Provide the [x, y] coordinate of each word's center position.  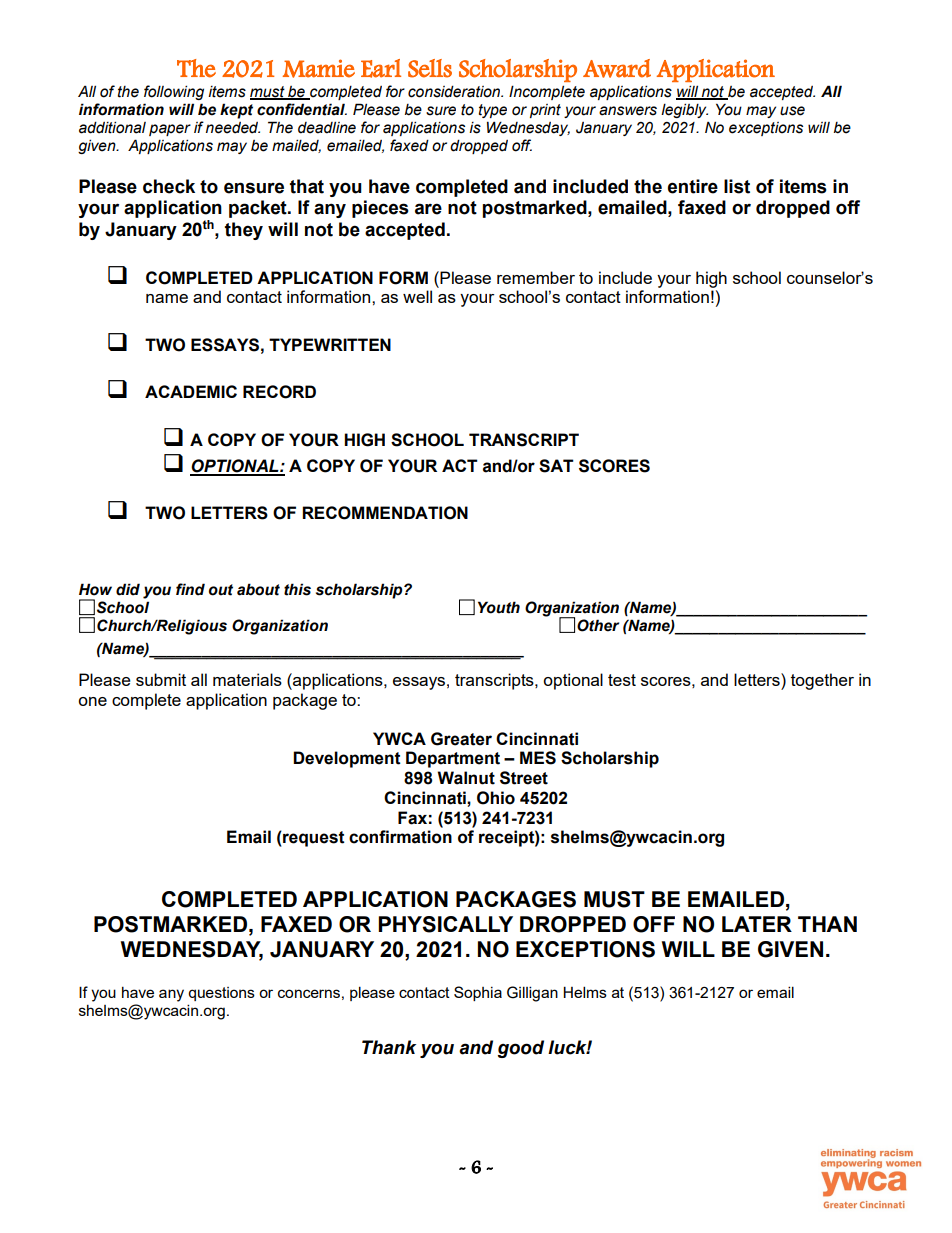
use [792, 111]
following [174, 92]
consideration [455, 91]
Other [598, 625]
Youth [499, 607]
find [190, 589]
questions [221, 994]
